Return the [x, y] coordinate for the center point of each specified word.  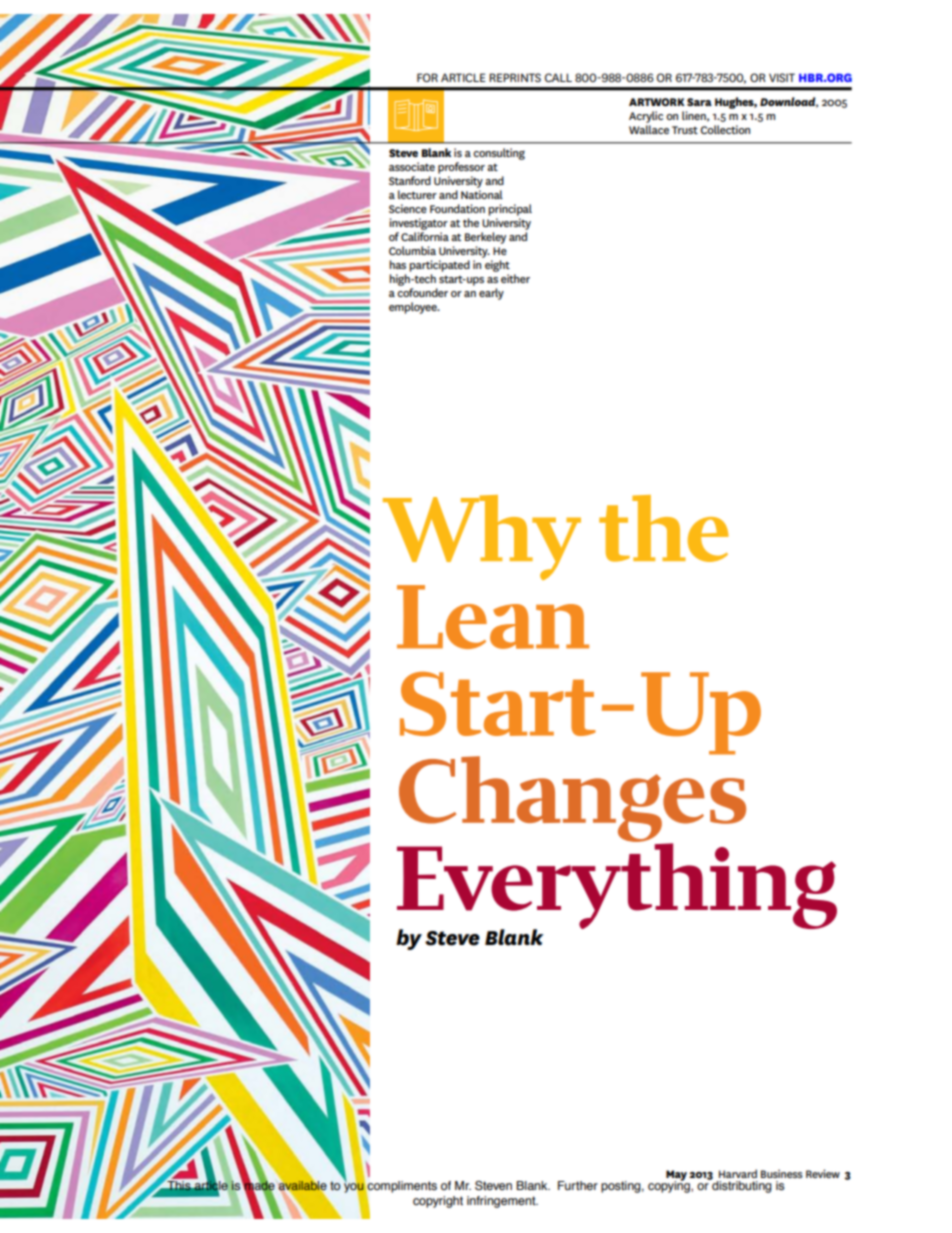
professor [461, 168]
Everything [617, 886]
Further [578, 1185]
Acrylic [646, 117]
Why [482, 537]
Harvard [738, 1173]
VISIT [782, 77]
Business [782, 1174]
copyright [438, 1202]
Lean [493, 617]
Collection [725, 129]
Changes [572, 799]
